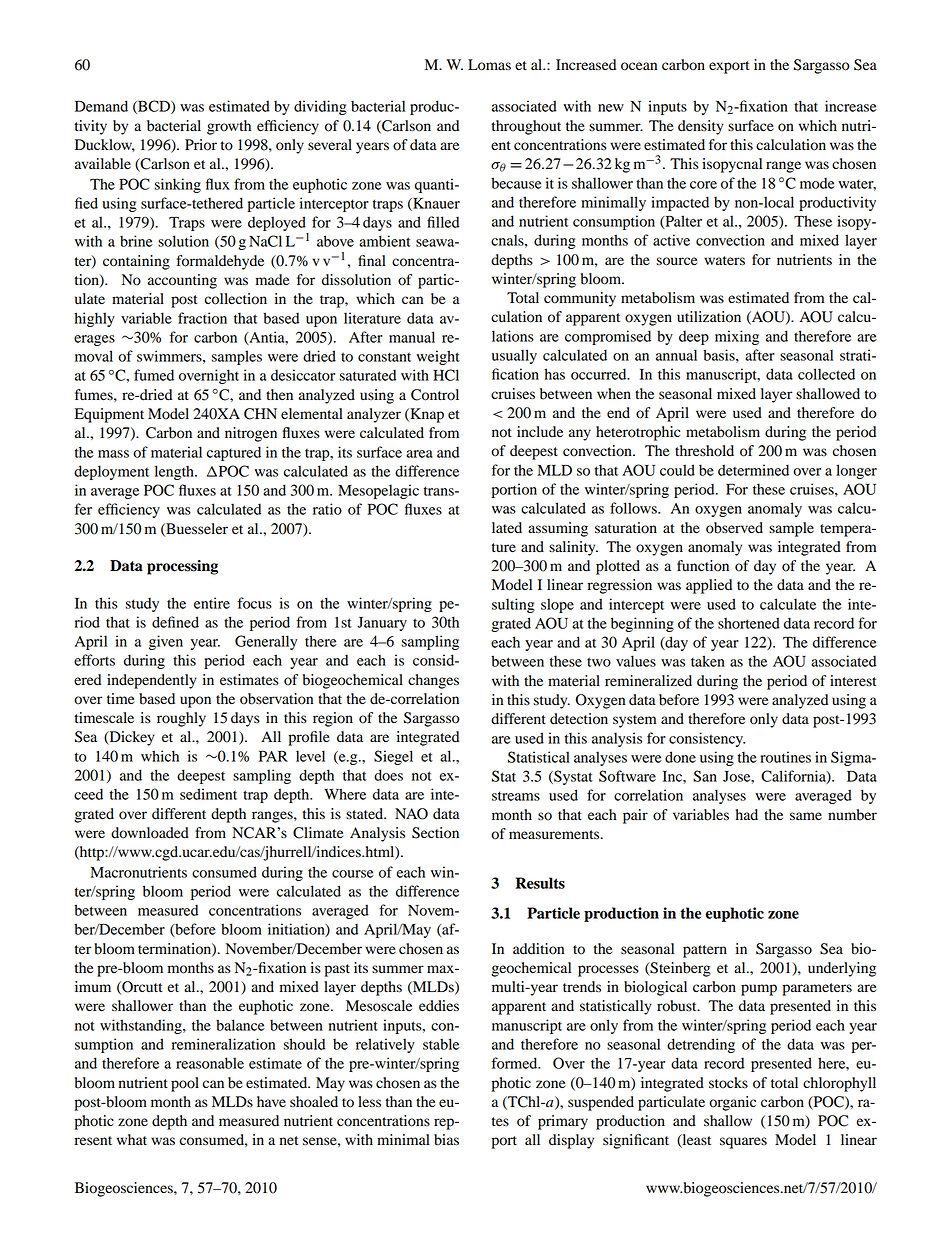 The height and width of the page is (1257, 952). Describe the element at coordinates (749, 623) in the page. I see `shortened` at that location.
